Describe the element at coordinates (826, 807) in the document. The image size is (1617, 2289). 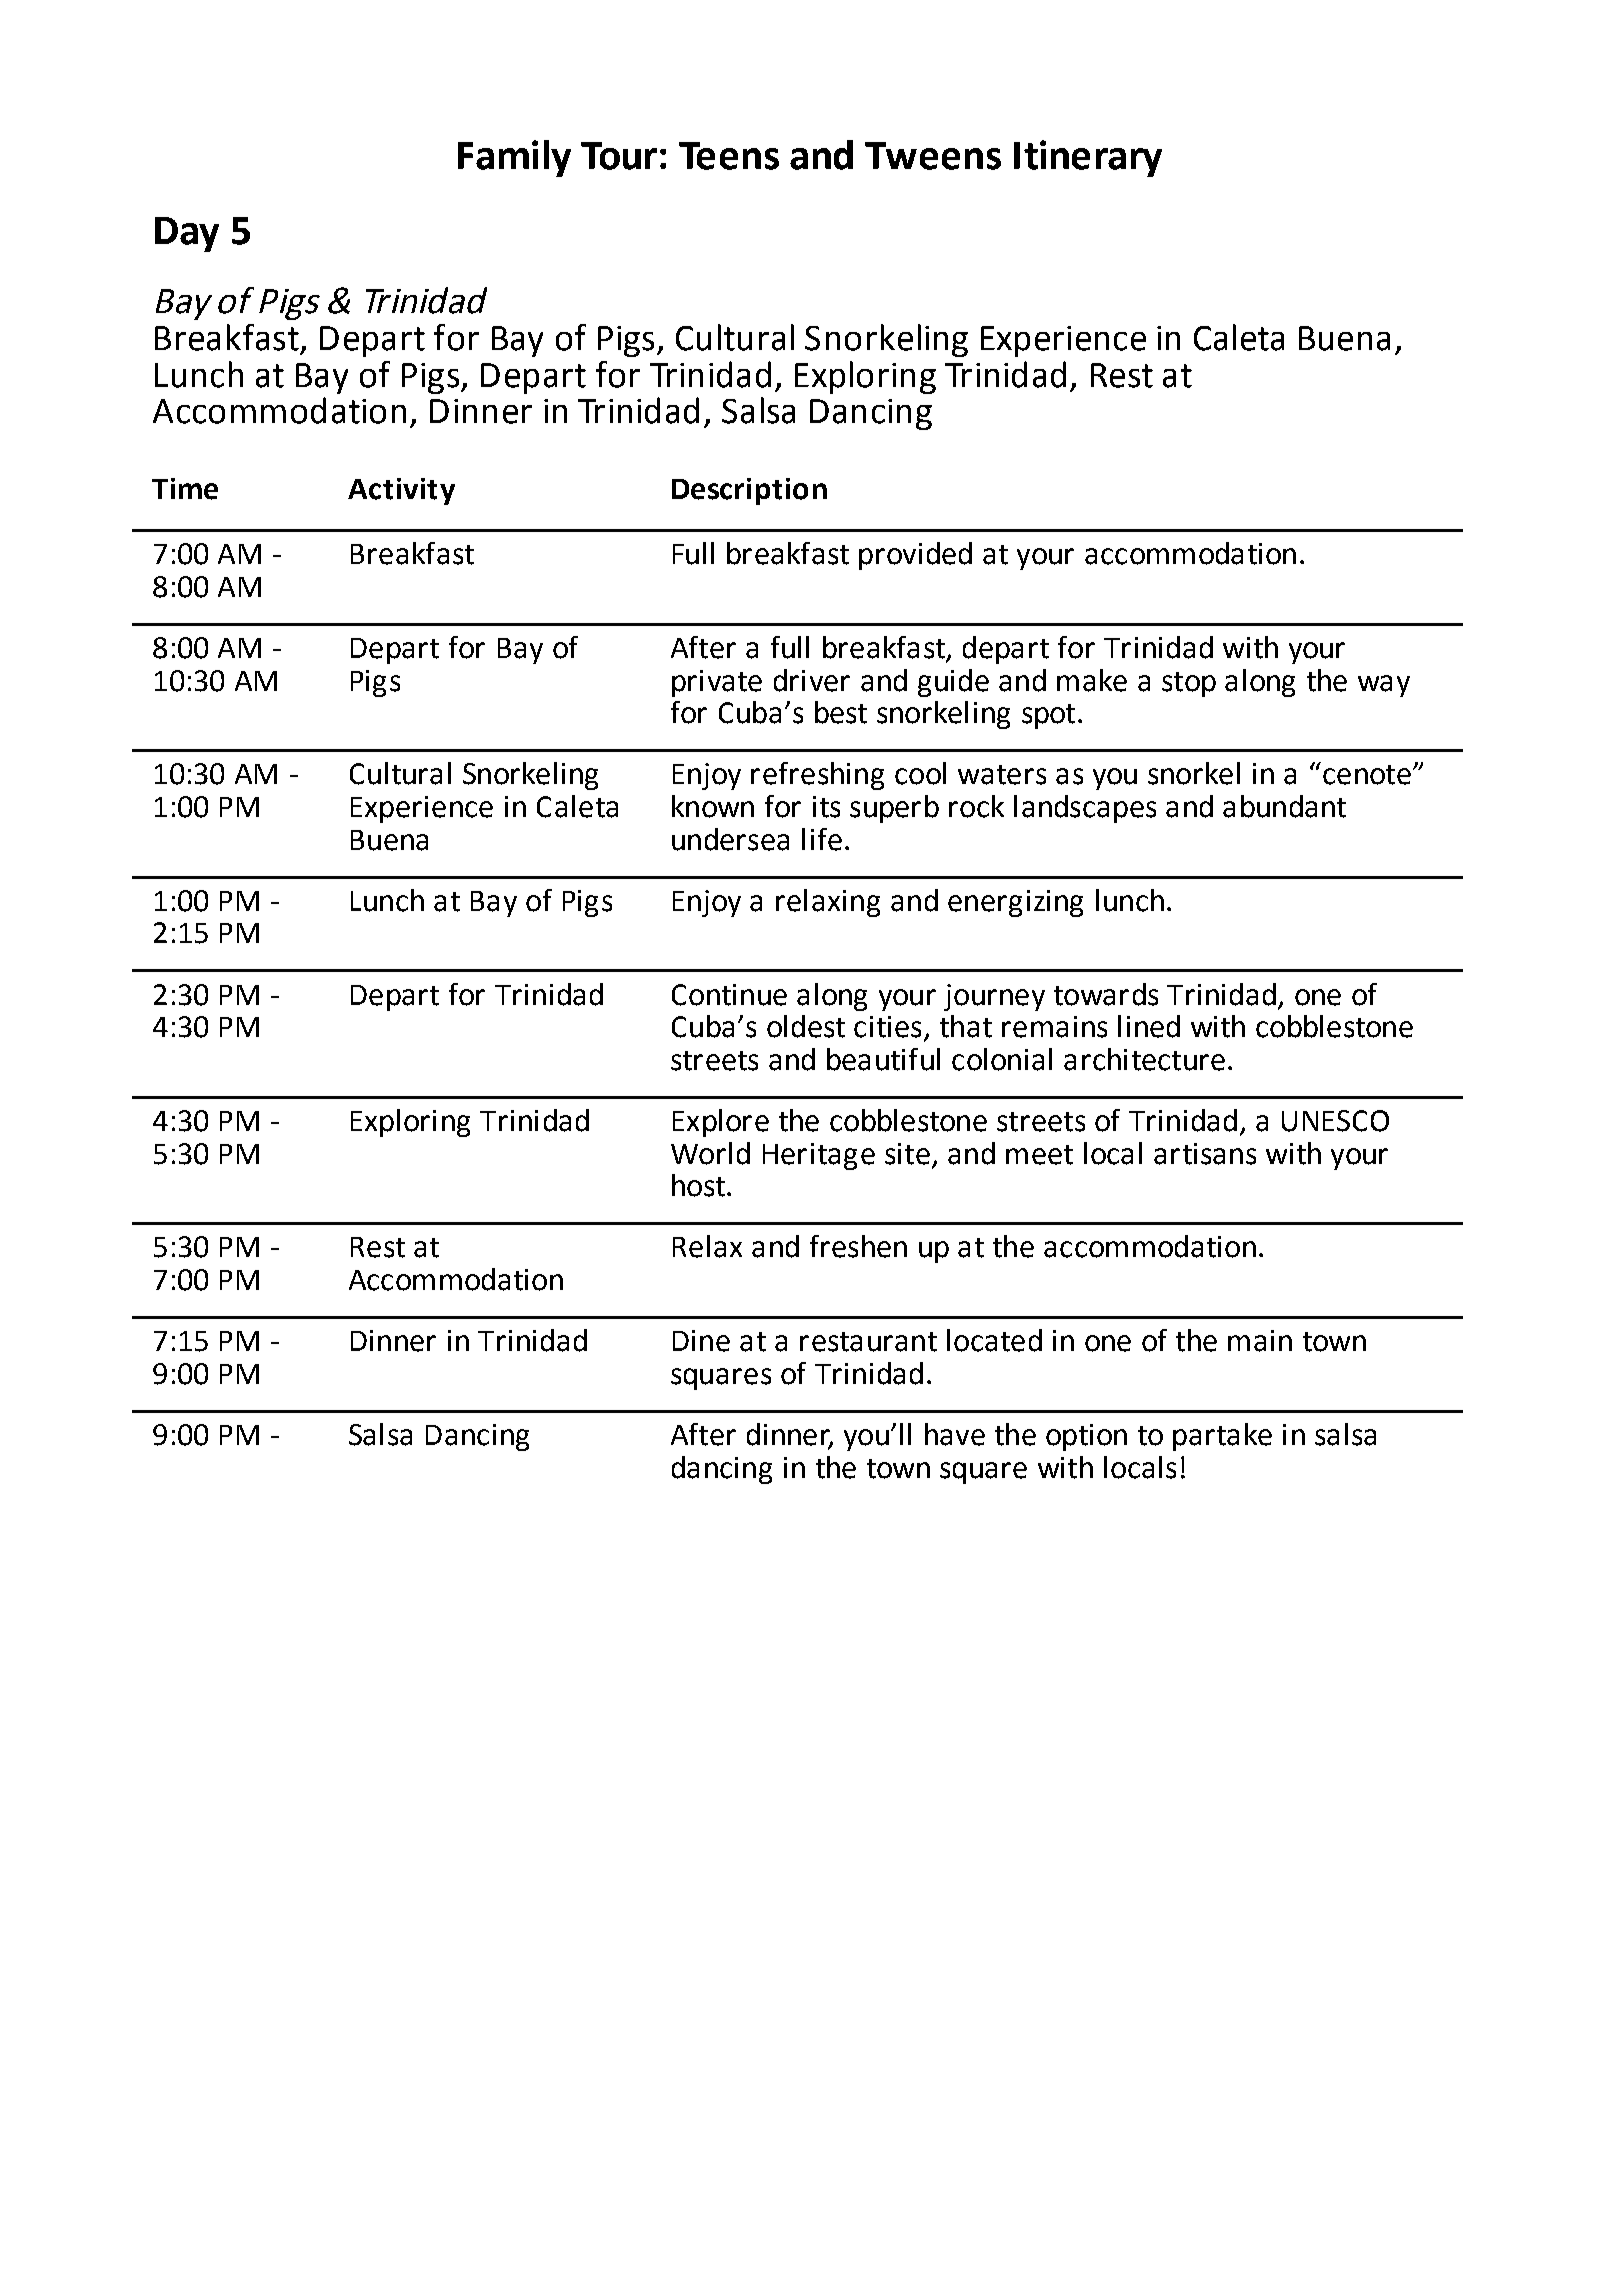
I see `its` at that location.
